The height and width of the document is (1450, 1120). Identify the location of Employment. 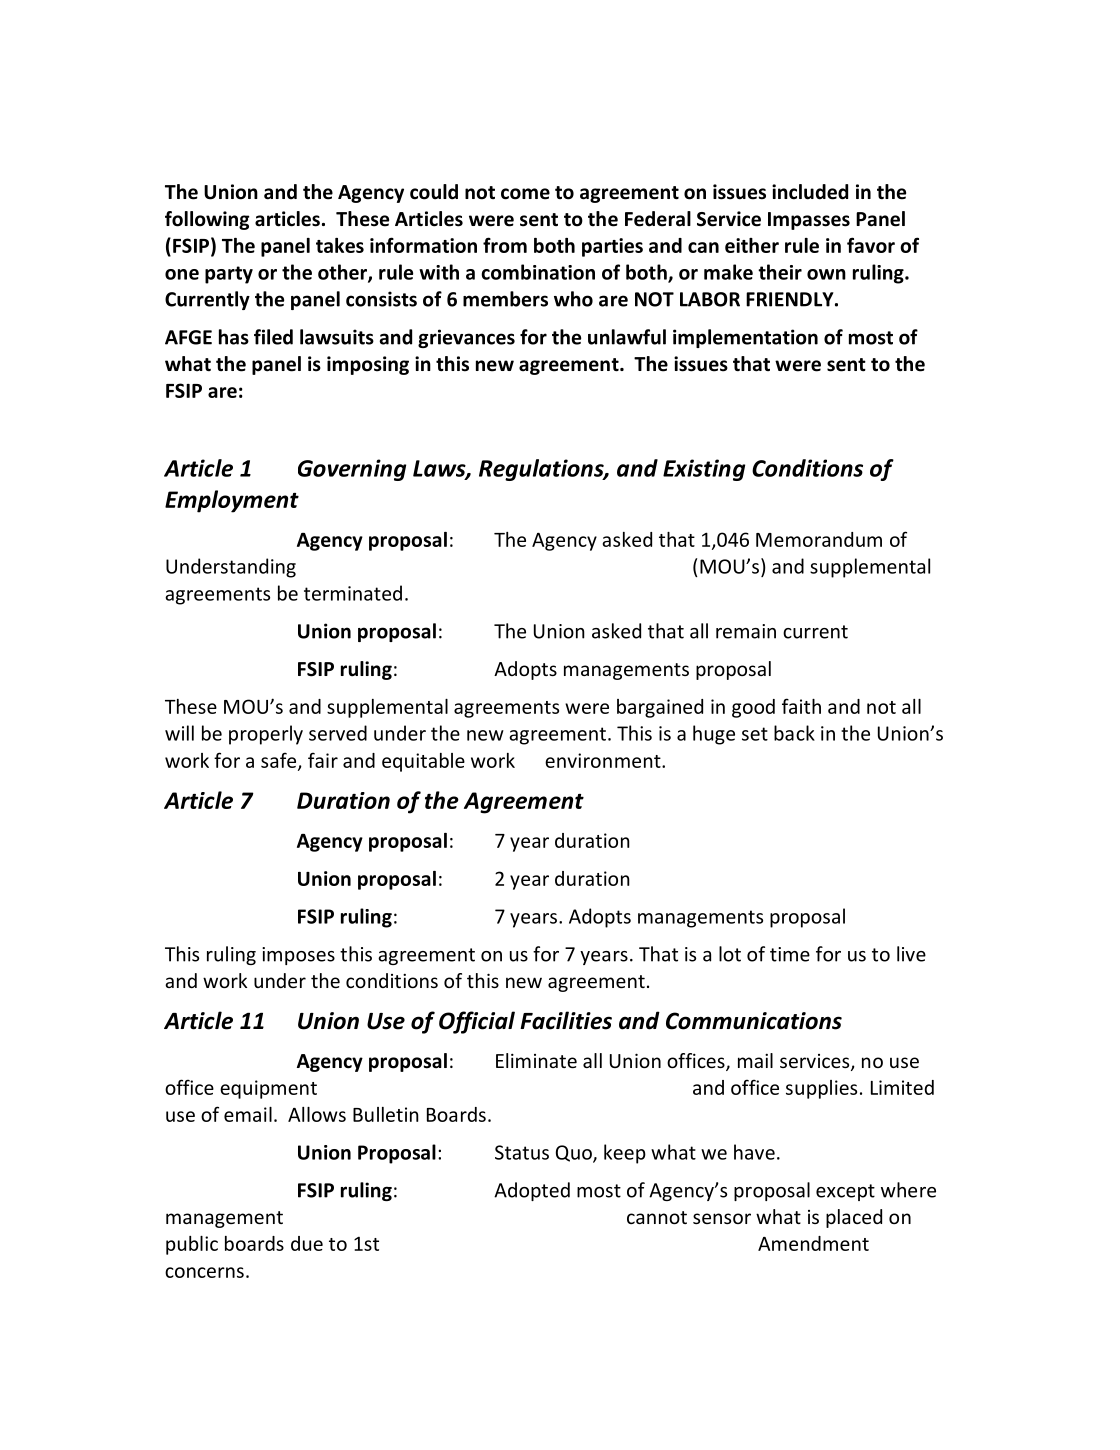
(232, 501).
